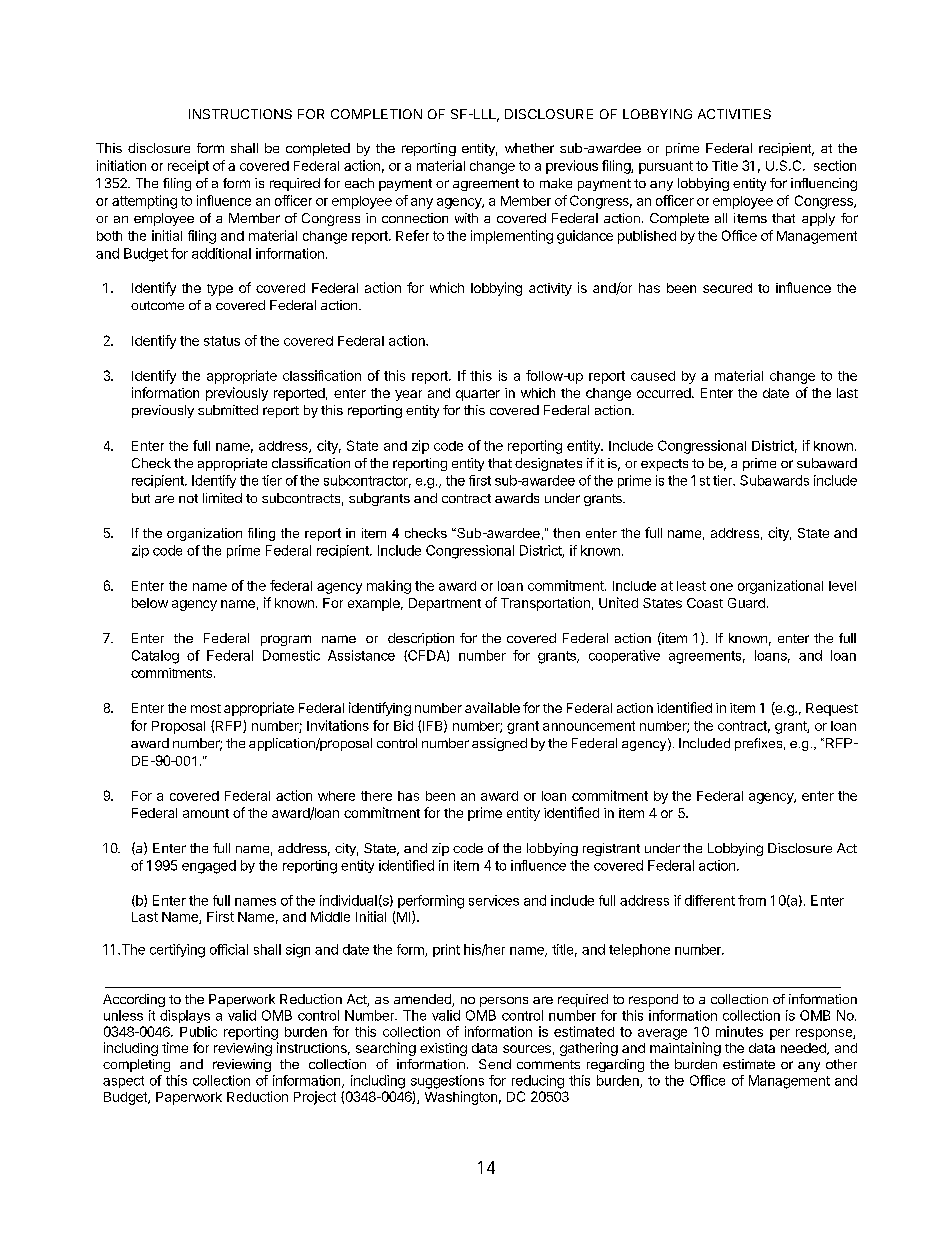  Describe the element at coordinates (529, 148) in the page. I see `whether` at that location.
